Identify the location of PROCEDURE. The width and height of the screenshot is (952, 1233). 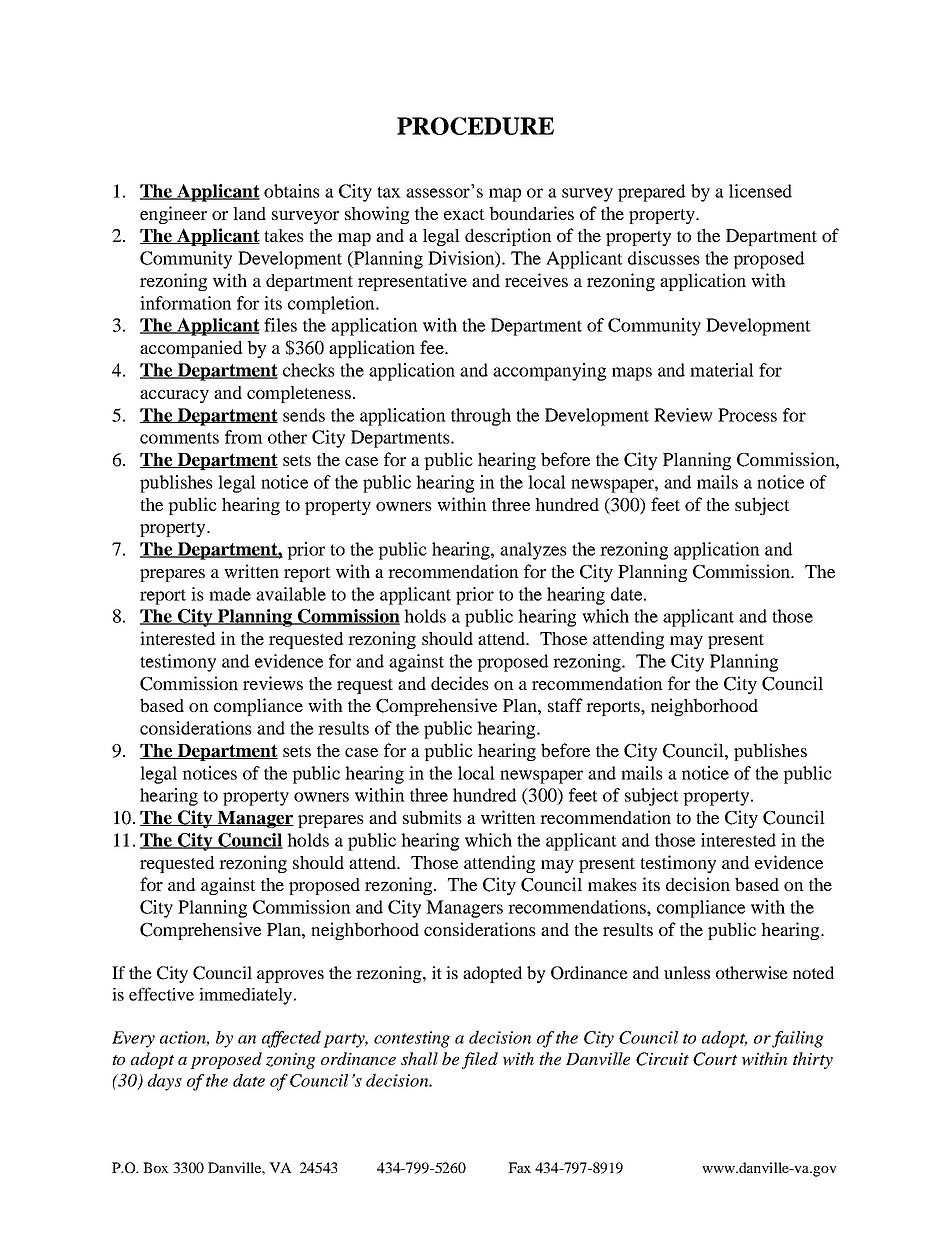
(475, 126).
